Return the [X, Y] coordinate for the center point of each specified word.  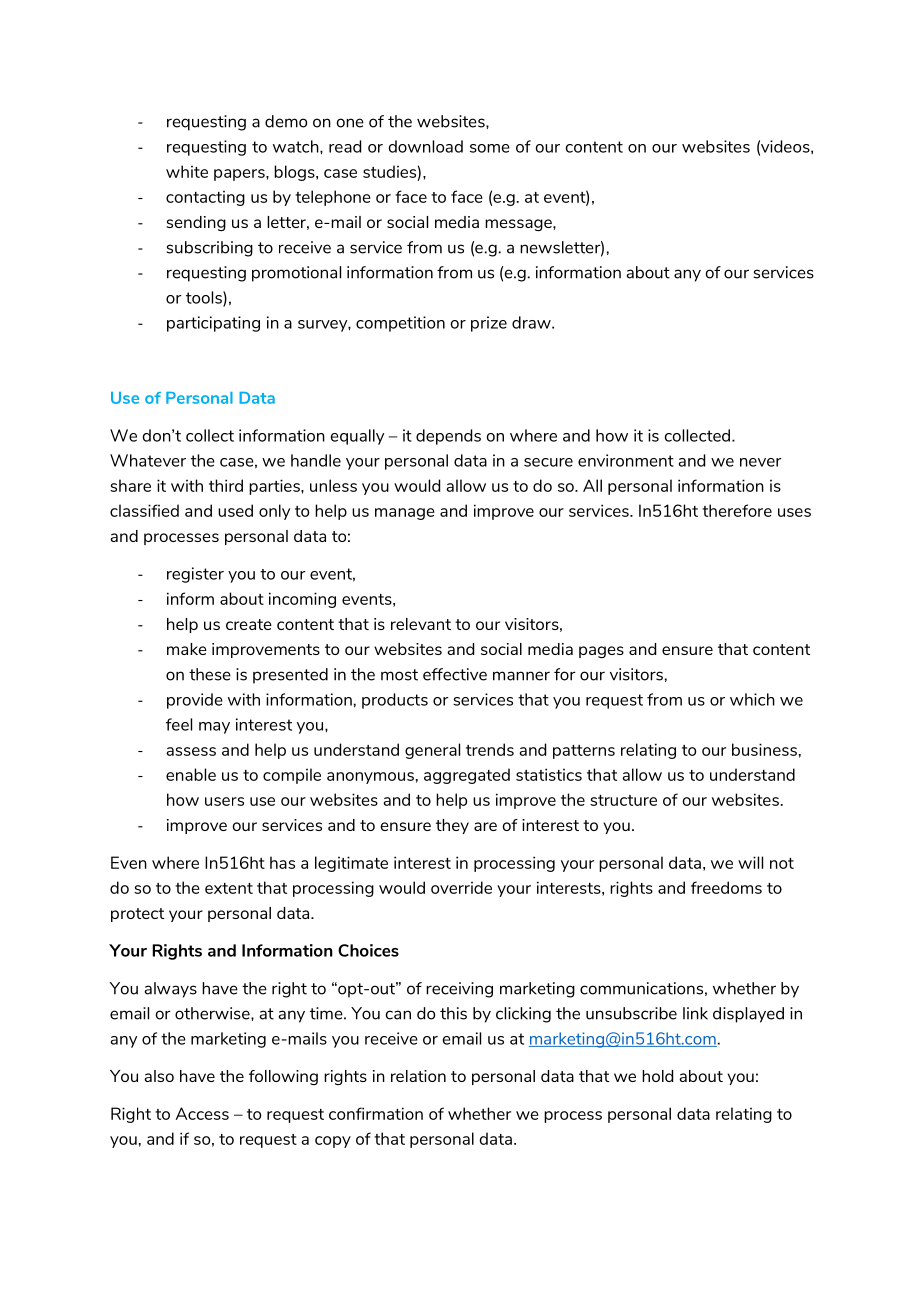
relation [418, 1076]
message [519, 225]
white [187, 171]
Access [202, 1113]
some [490, 148]
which [752, 699]
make [187, 649]
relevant [421, 624]
